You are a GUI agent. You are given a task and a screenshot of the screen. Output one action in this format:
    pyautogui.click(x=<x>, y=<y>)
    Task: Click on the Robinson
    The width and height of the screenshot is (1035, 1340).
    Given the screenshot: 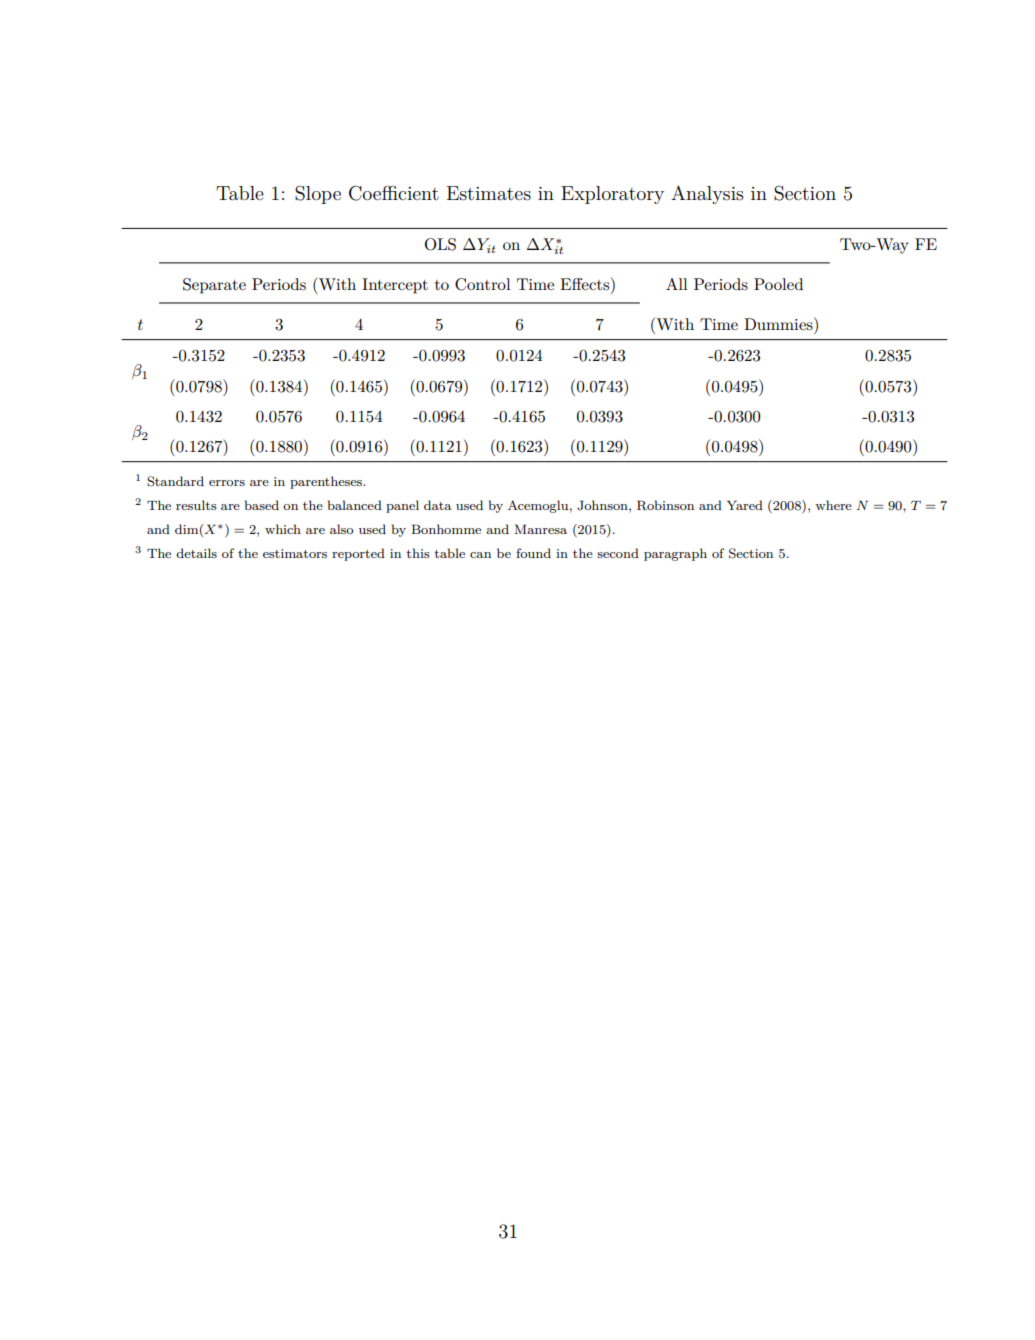 What is the action you would take?
    pyautogui.click(x=665, y=505)
